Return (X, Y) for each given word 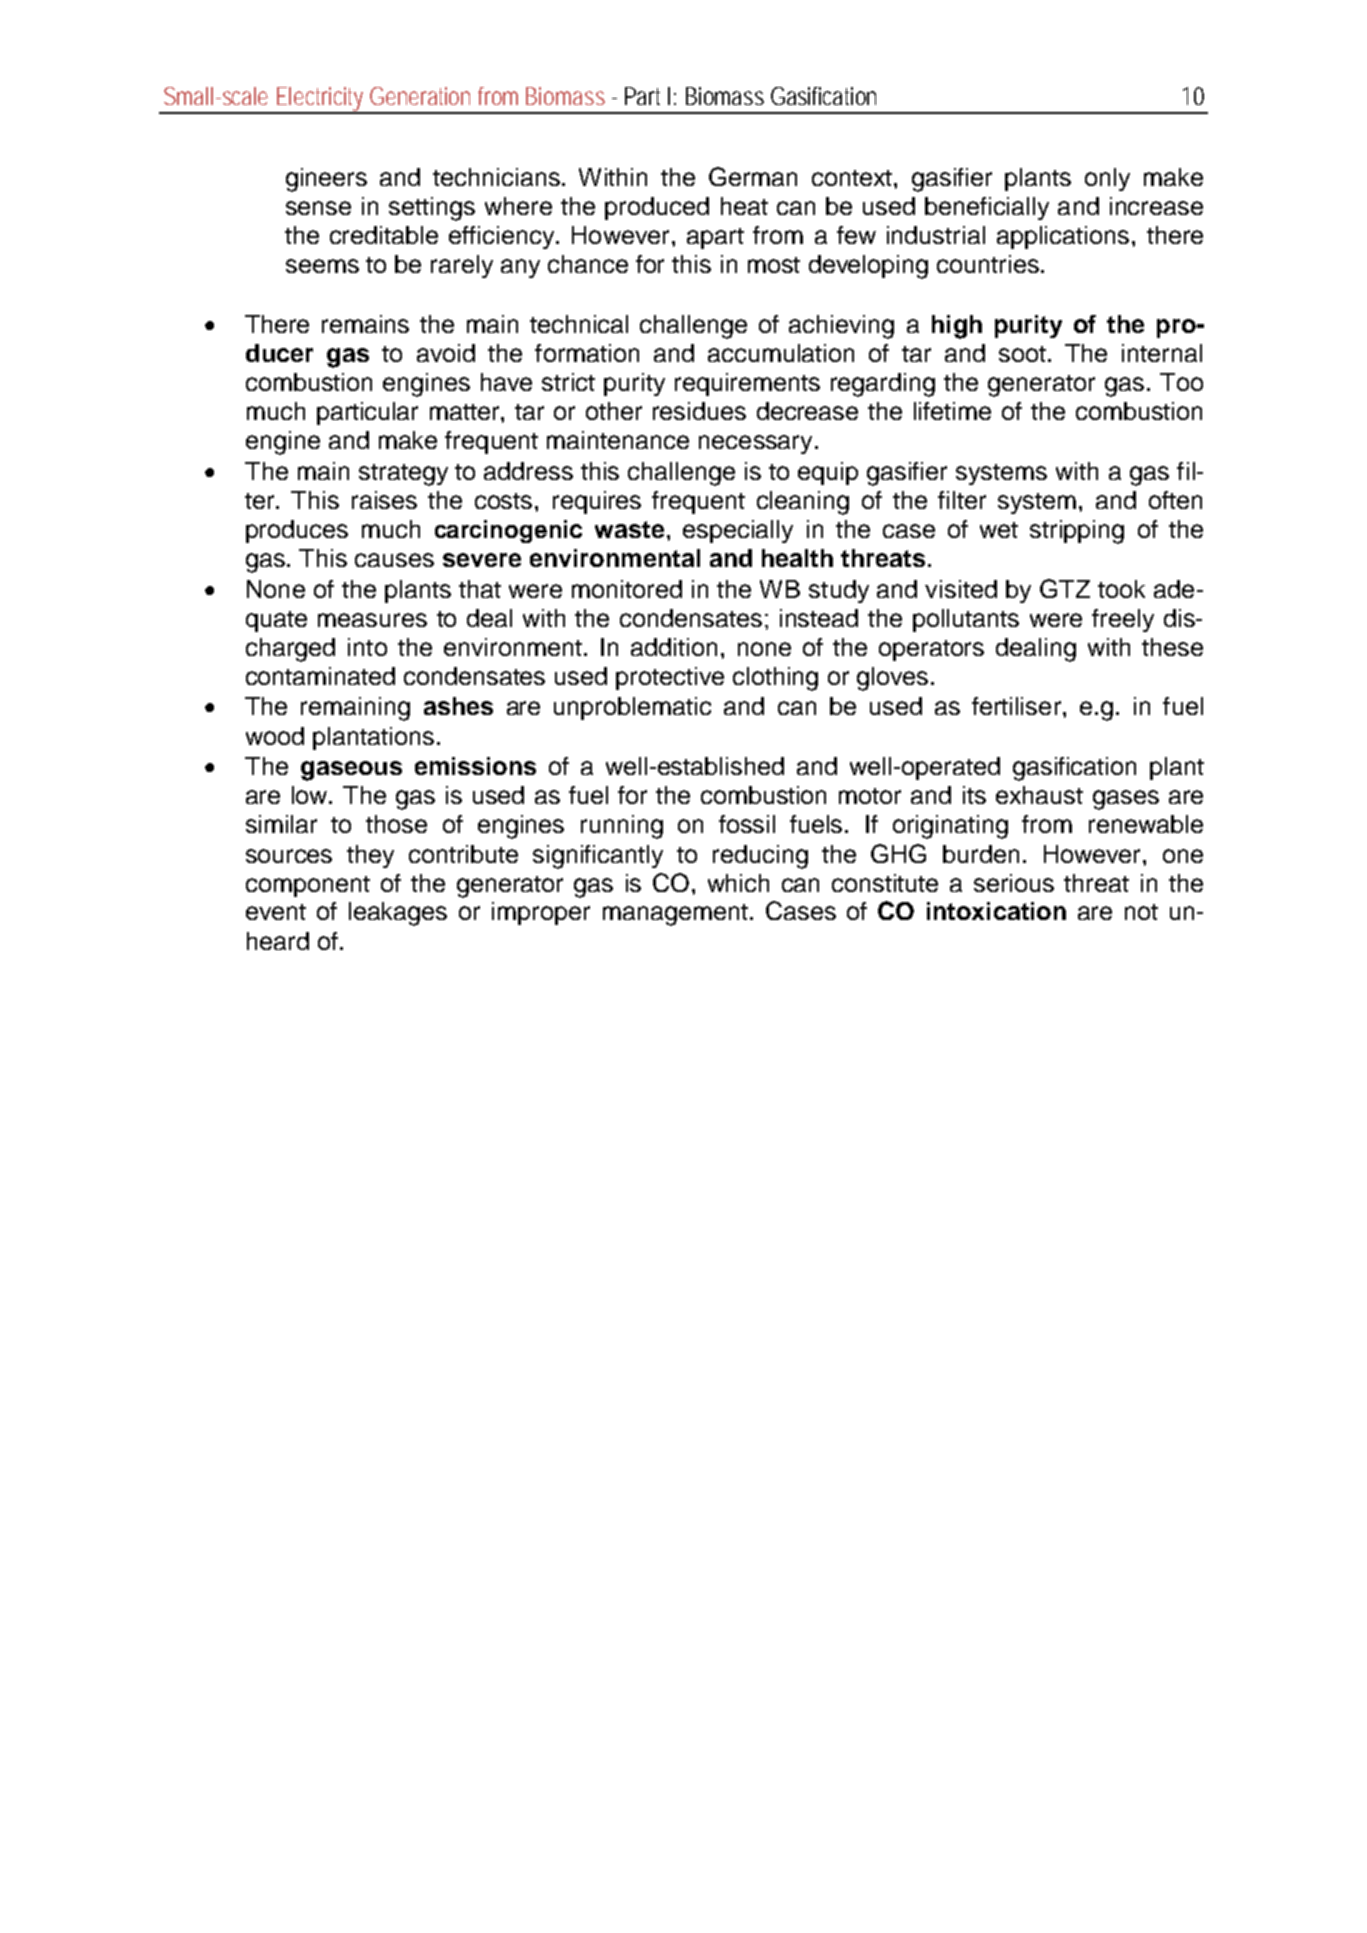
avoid (446, 353)
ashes (458, 706)
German (753, 176)
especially (738, 531)
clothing (775, 679)
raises (384, 500)
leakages (398, 914)
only (1107, 179)
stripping (1077, 532)
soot (1022, 354)
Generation (420, 96)
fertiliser (1016, 706)
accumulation (781, 353)
